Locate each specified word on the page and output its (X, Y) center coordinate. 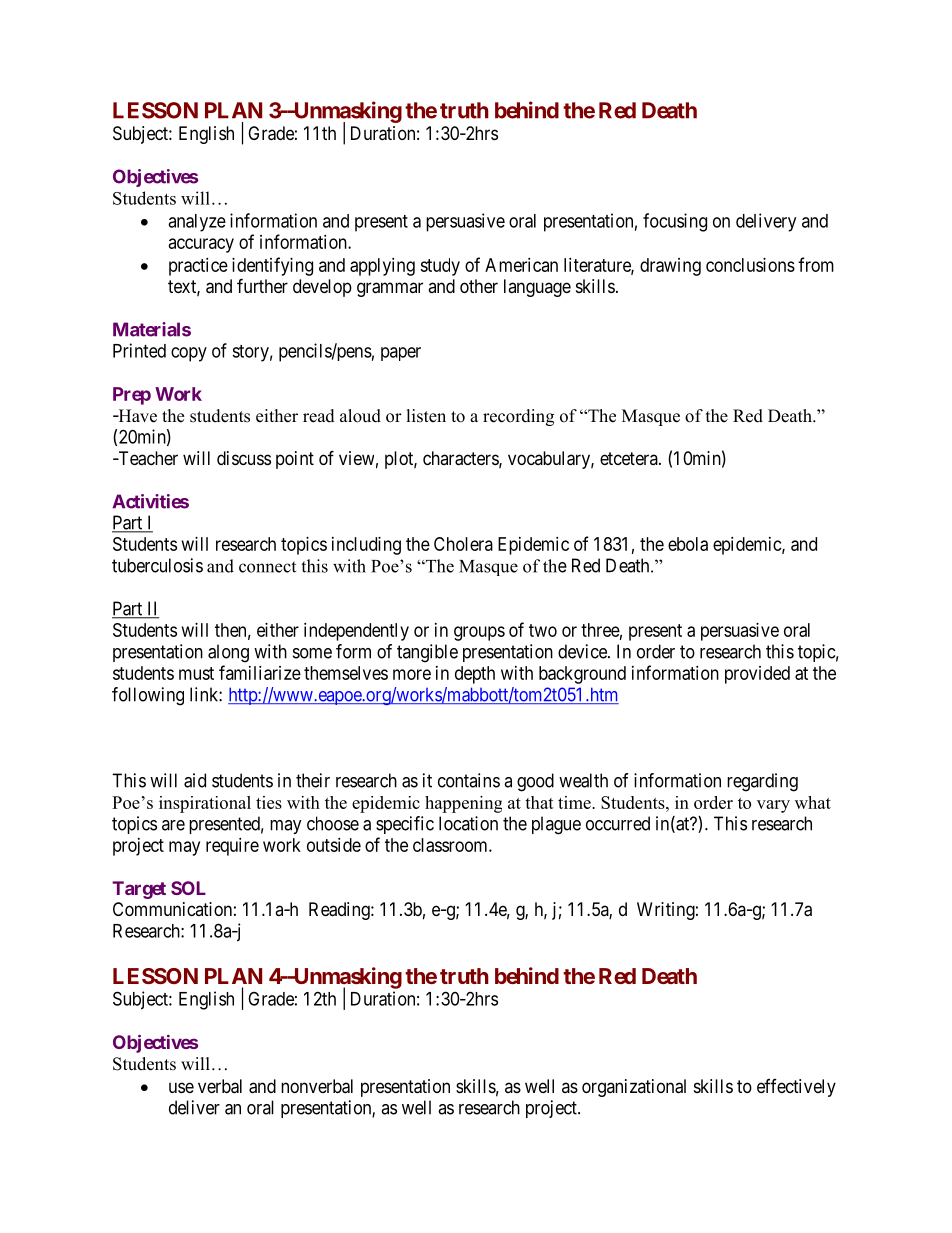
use (181, 1087)
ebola (688, 544)
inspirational (205, 804)
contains (469, 780)
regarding (762, 782)
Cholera (463, 544)
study (440, 267)
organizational (634, 1088)
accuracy (201, 245)
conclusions (750, 265)
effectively (796, 1088)
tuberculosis (157, 565)
